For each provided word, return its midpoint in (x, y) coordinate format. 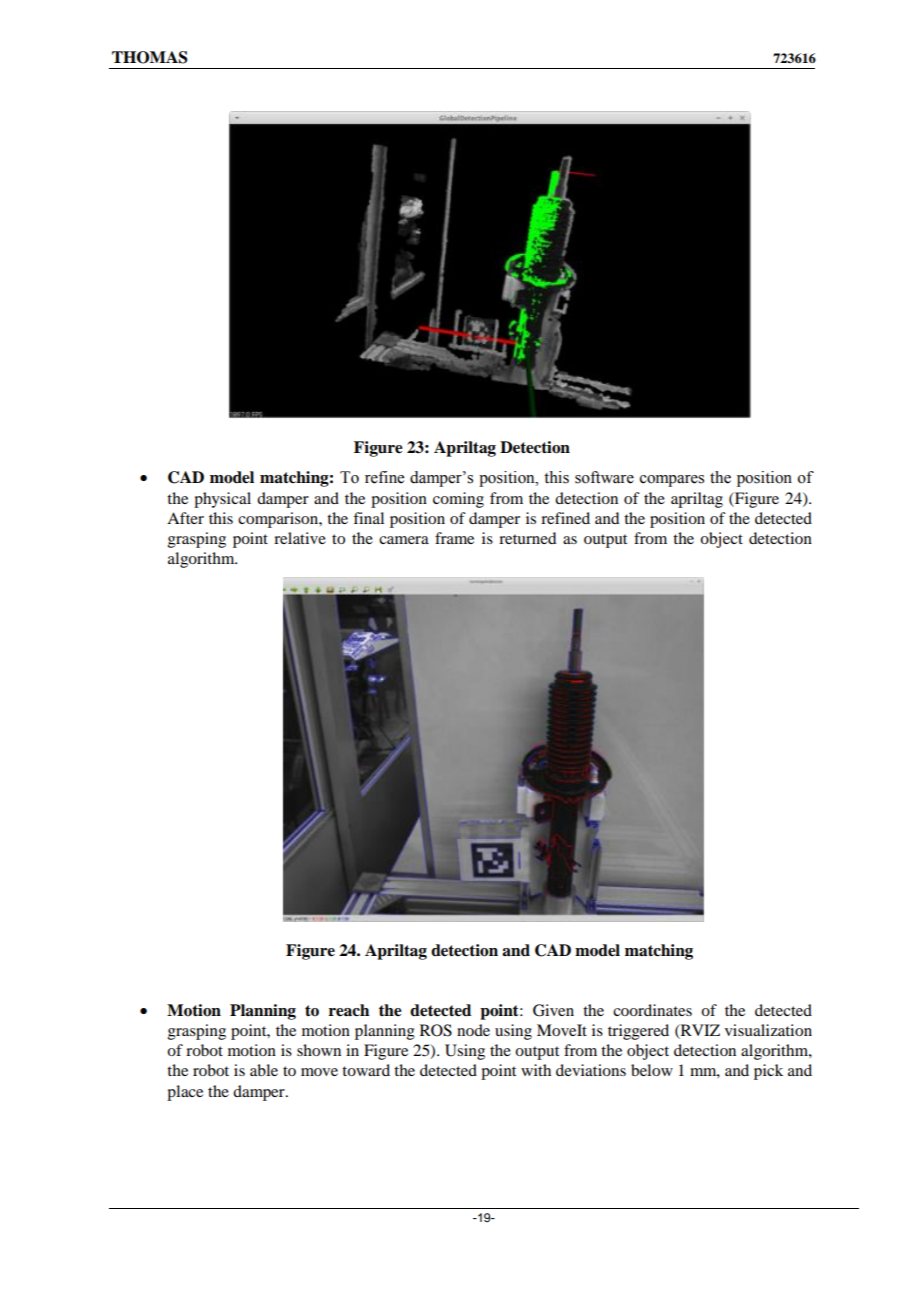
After (185, 518)
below (652, 1070)
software (604, 477)
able (264, 1070)
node (473, 1030)
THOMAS (150, 57)
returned (527, 538)
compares (672, 481)
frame (454, 538)
